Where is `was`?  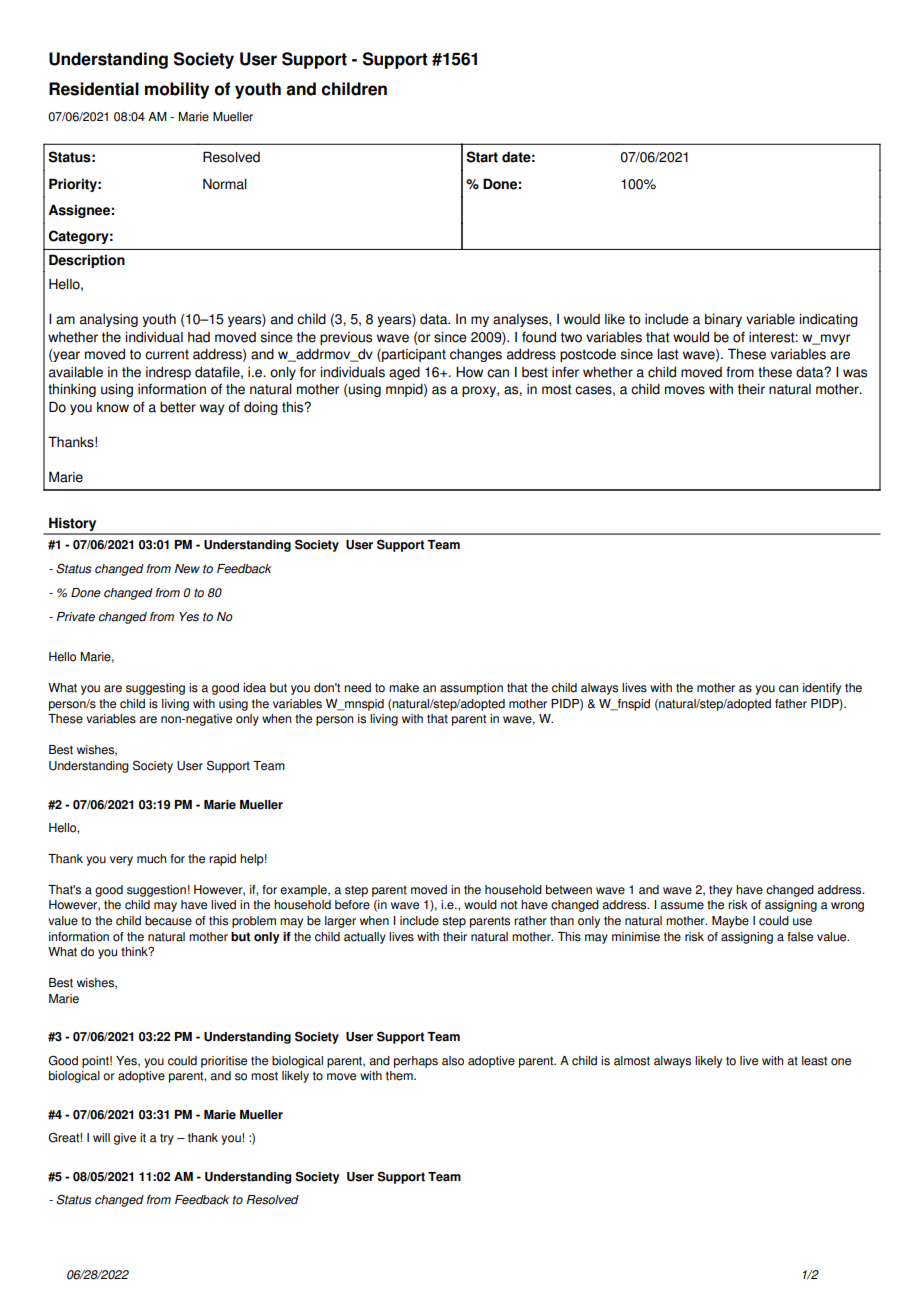
was is located at coordinates (855, 373).
